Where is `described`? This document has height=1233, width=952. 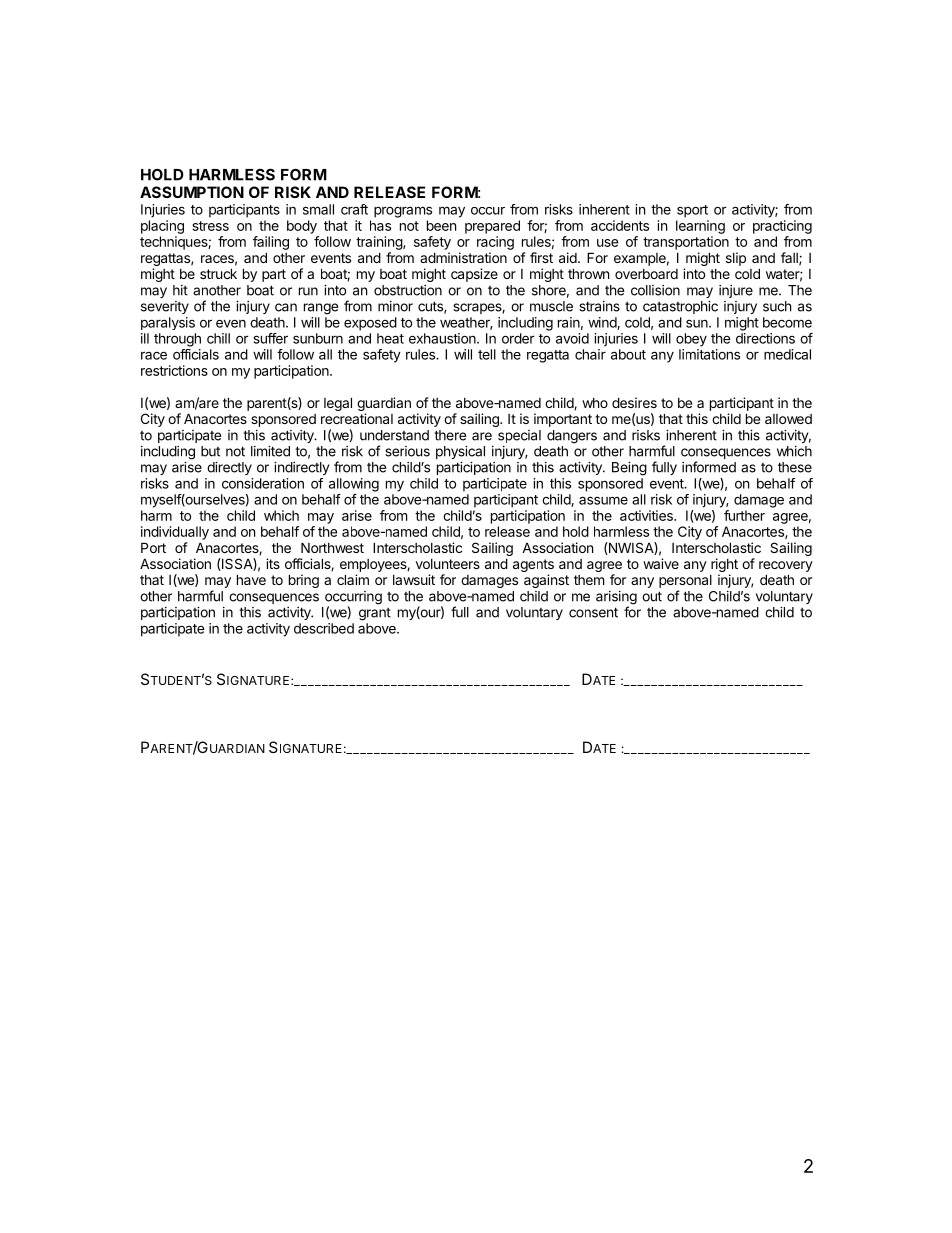 described is located at coordinates (324, 628).
